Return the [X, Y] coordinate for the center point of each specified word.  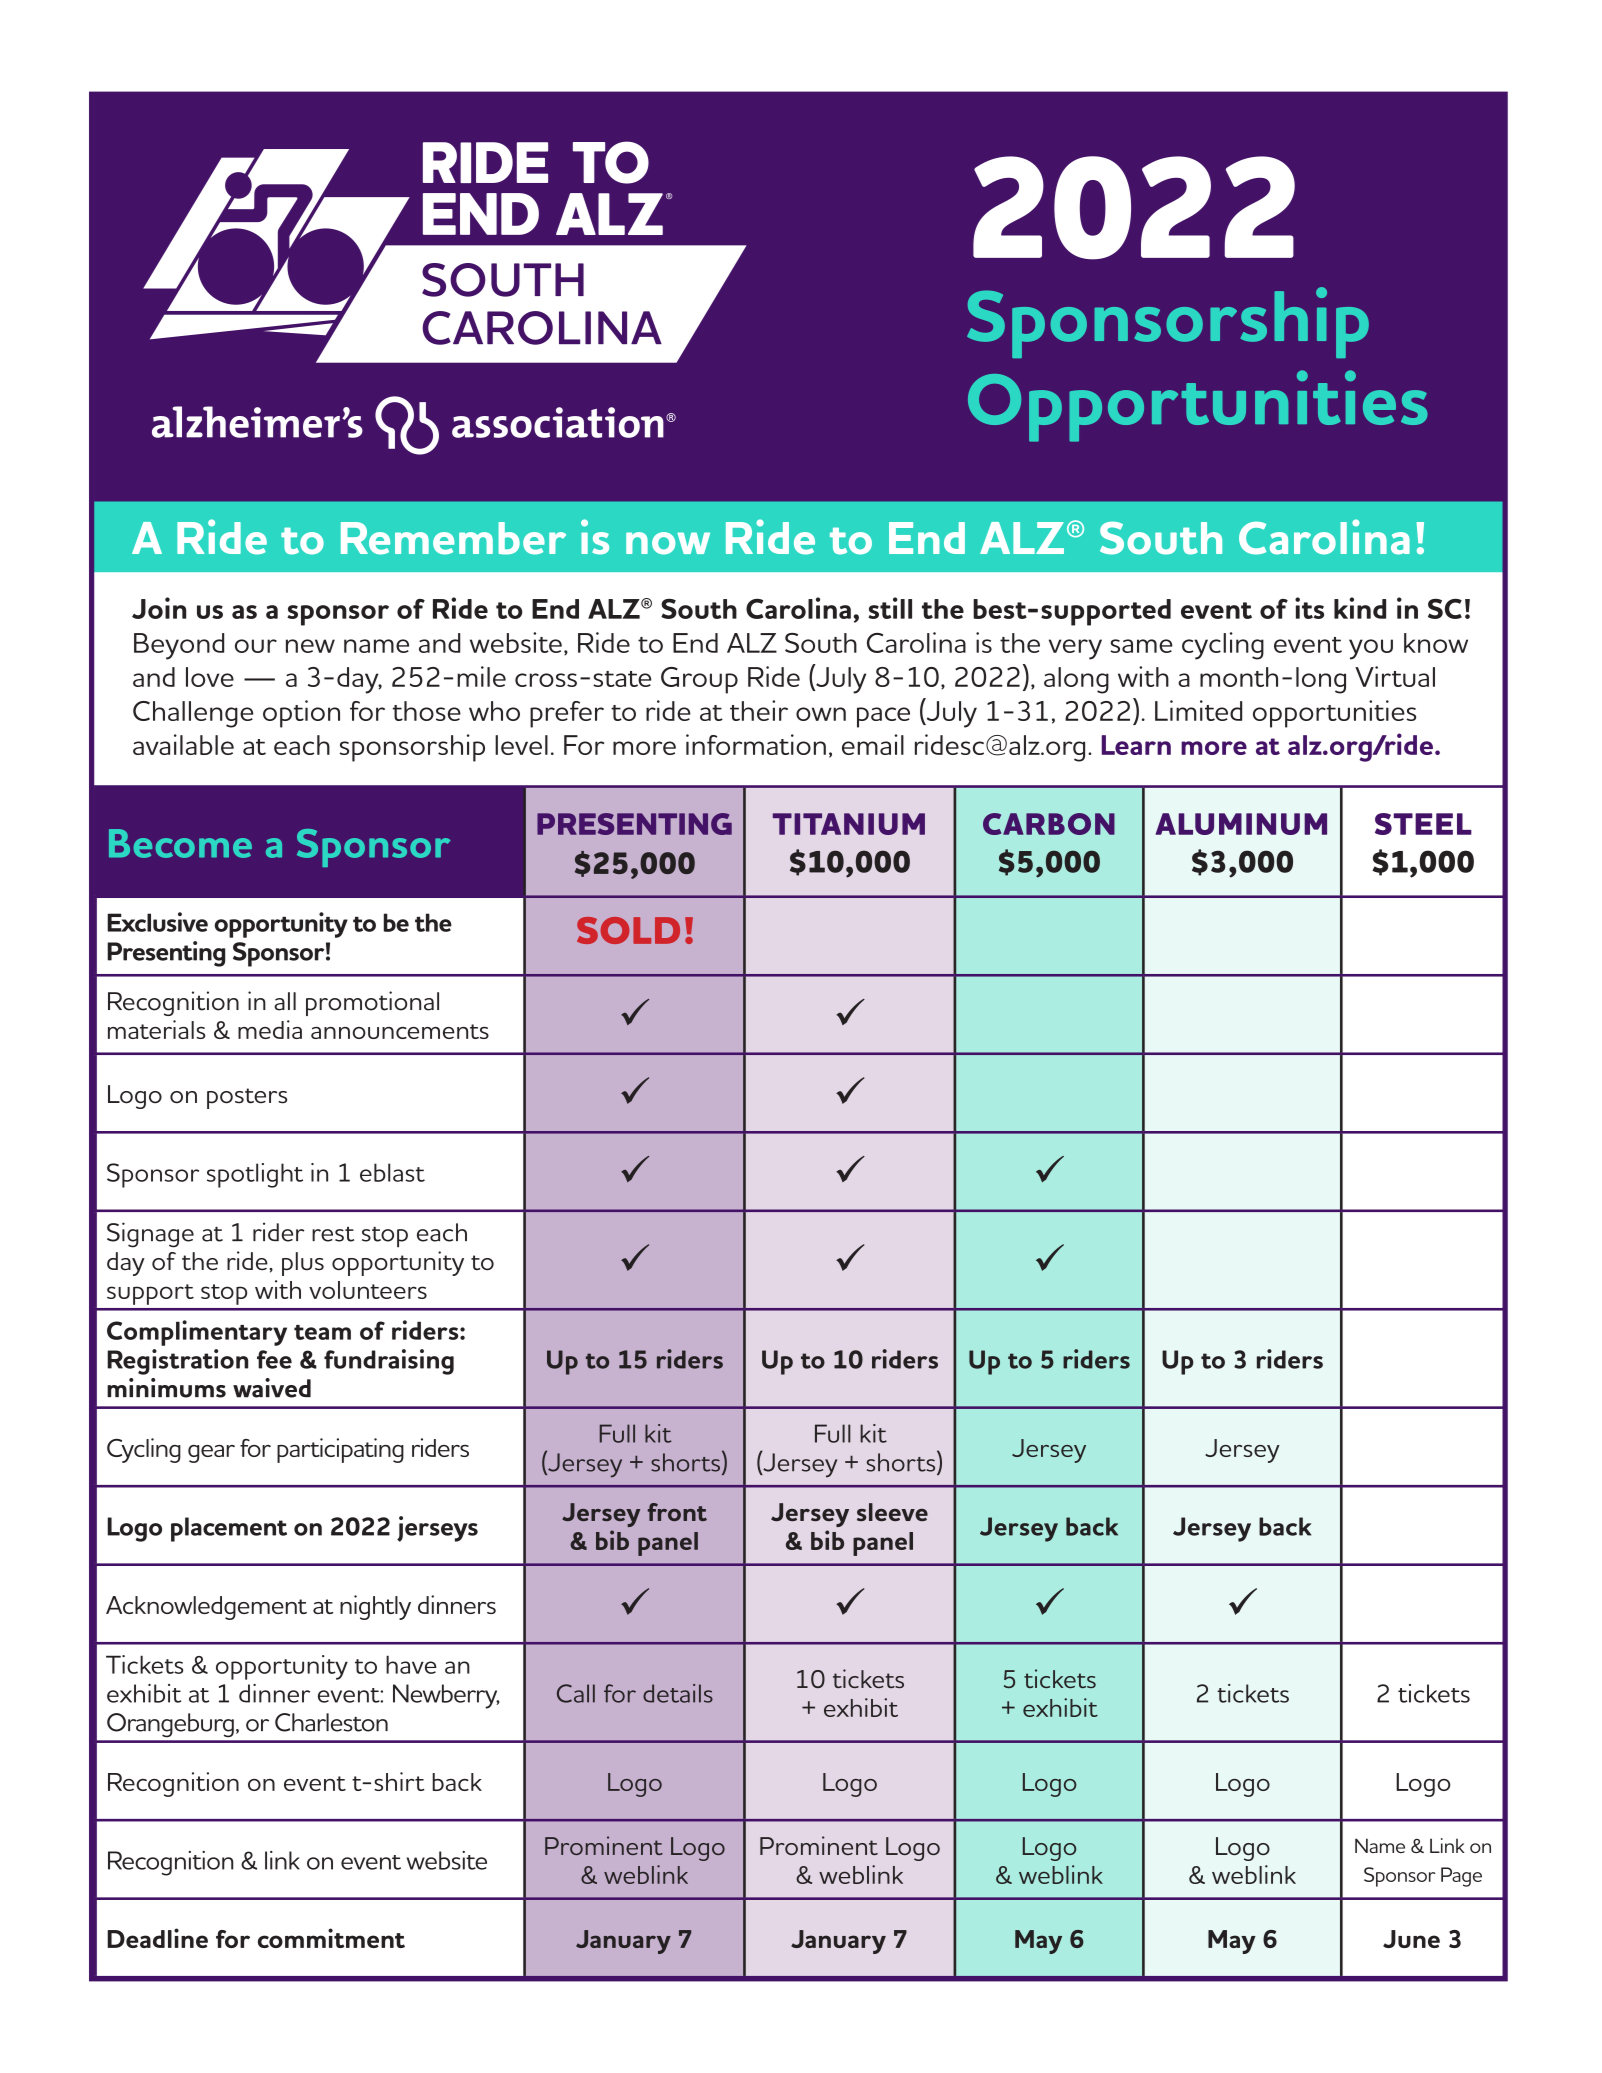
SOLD [628, 930]
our [256, 646]
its [1309, 608]
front [677, 1512]
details [678, 1693]
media [270, 1029]
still [890, 608]
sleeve [892, 1512]
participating [340, 1450]
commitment [331, 1938]
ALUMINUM [1241, 824]
